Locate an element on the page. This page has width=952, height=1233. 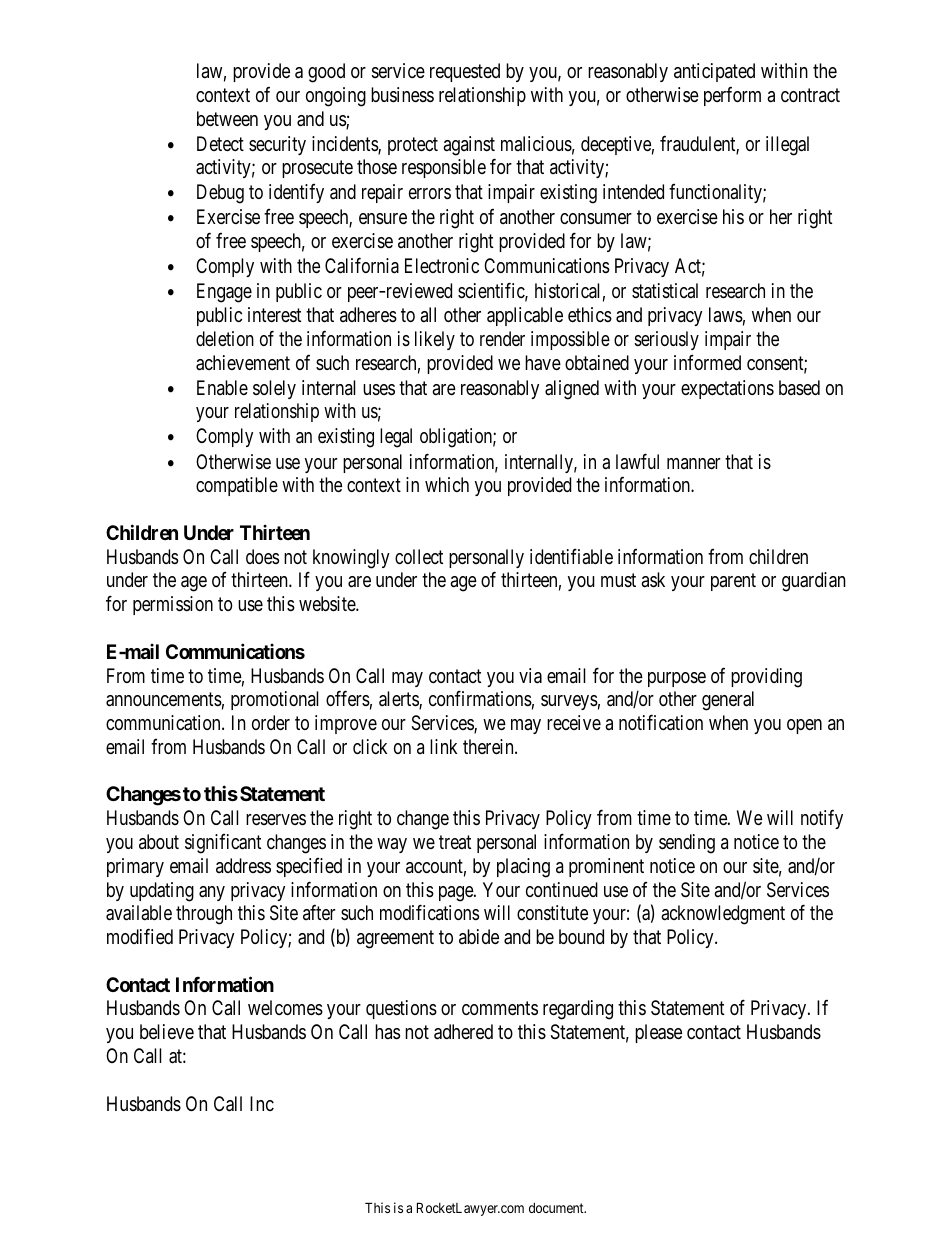
which is located at coordinates (447, 484).
